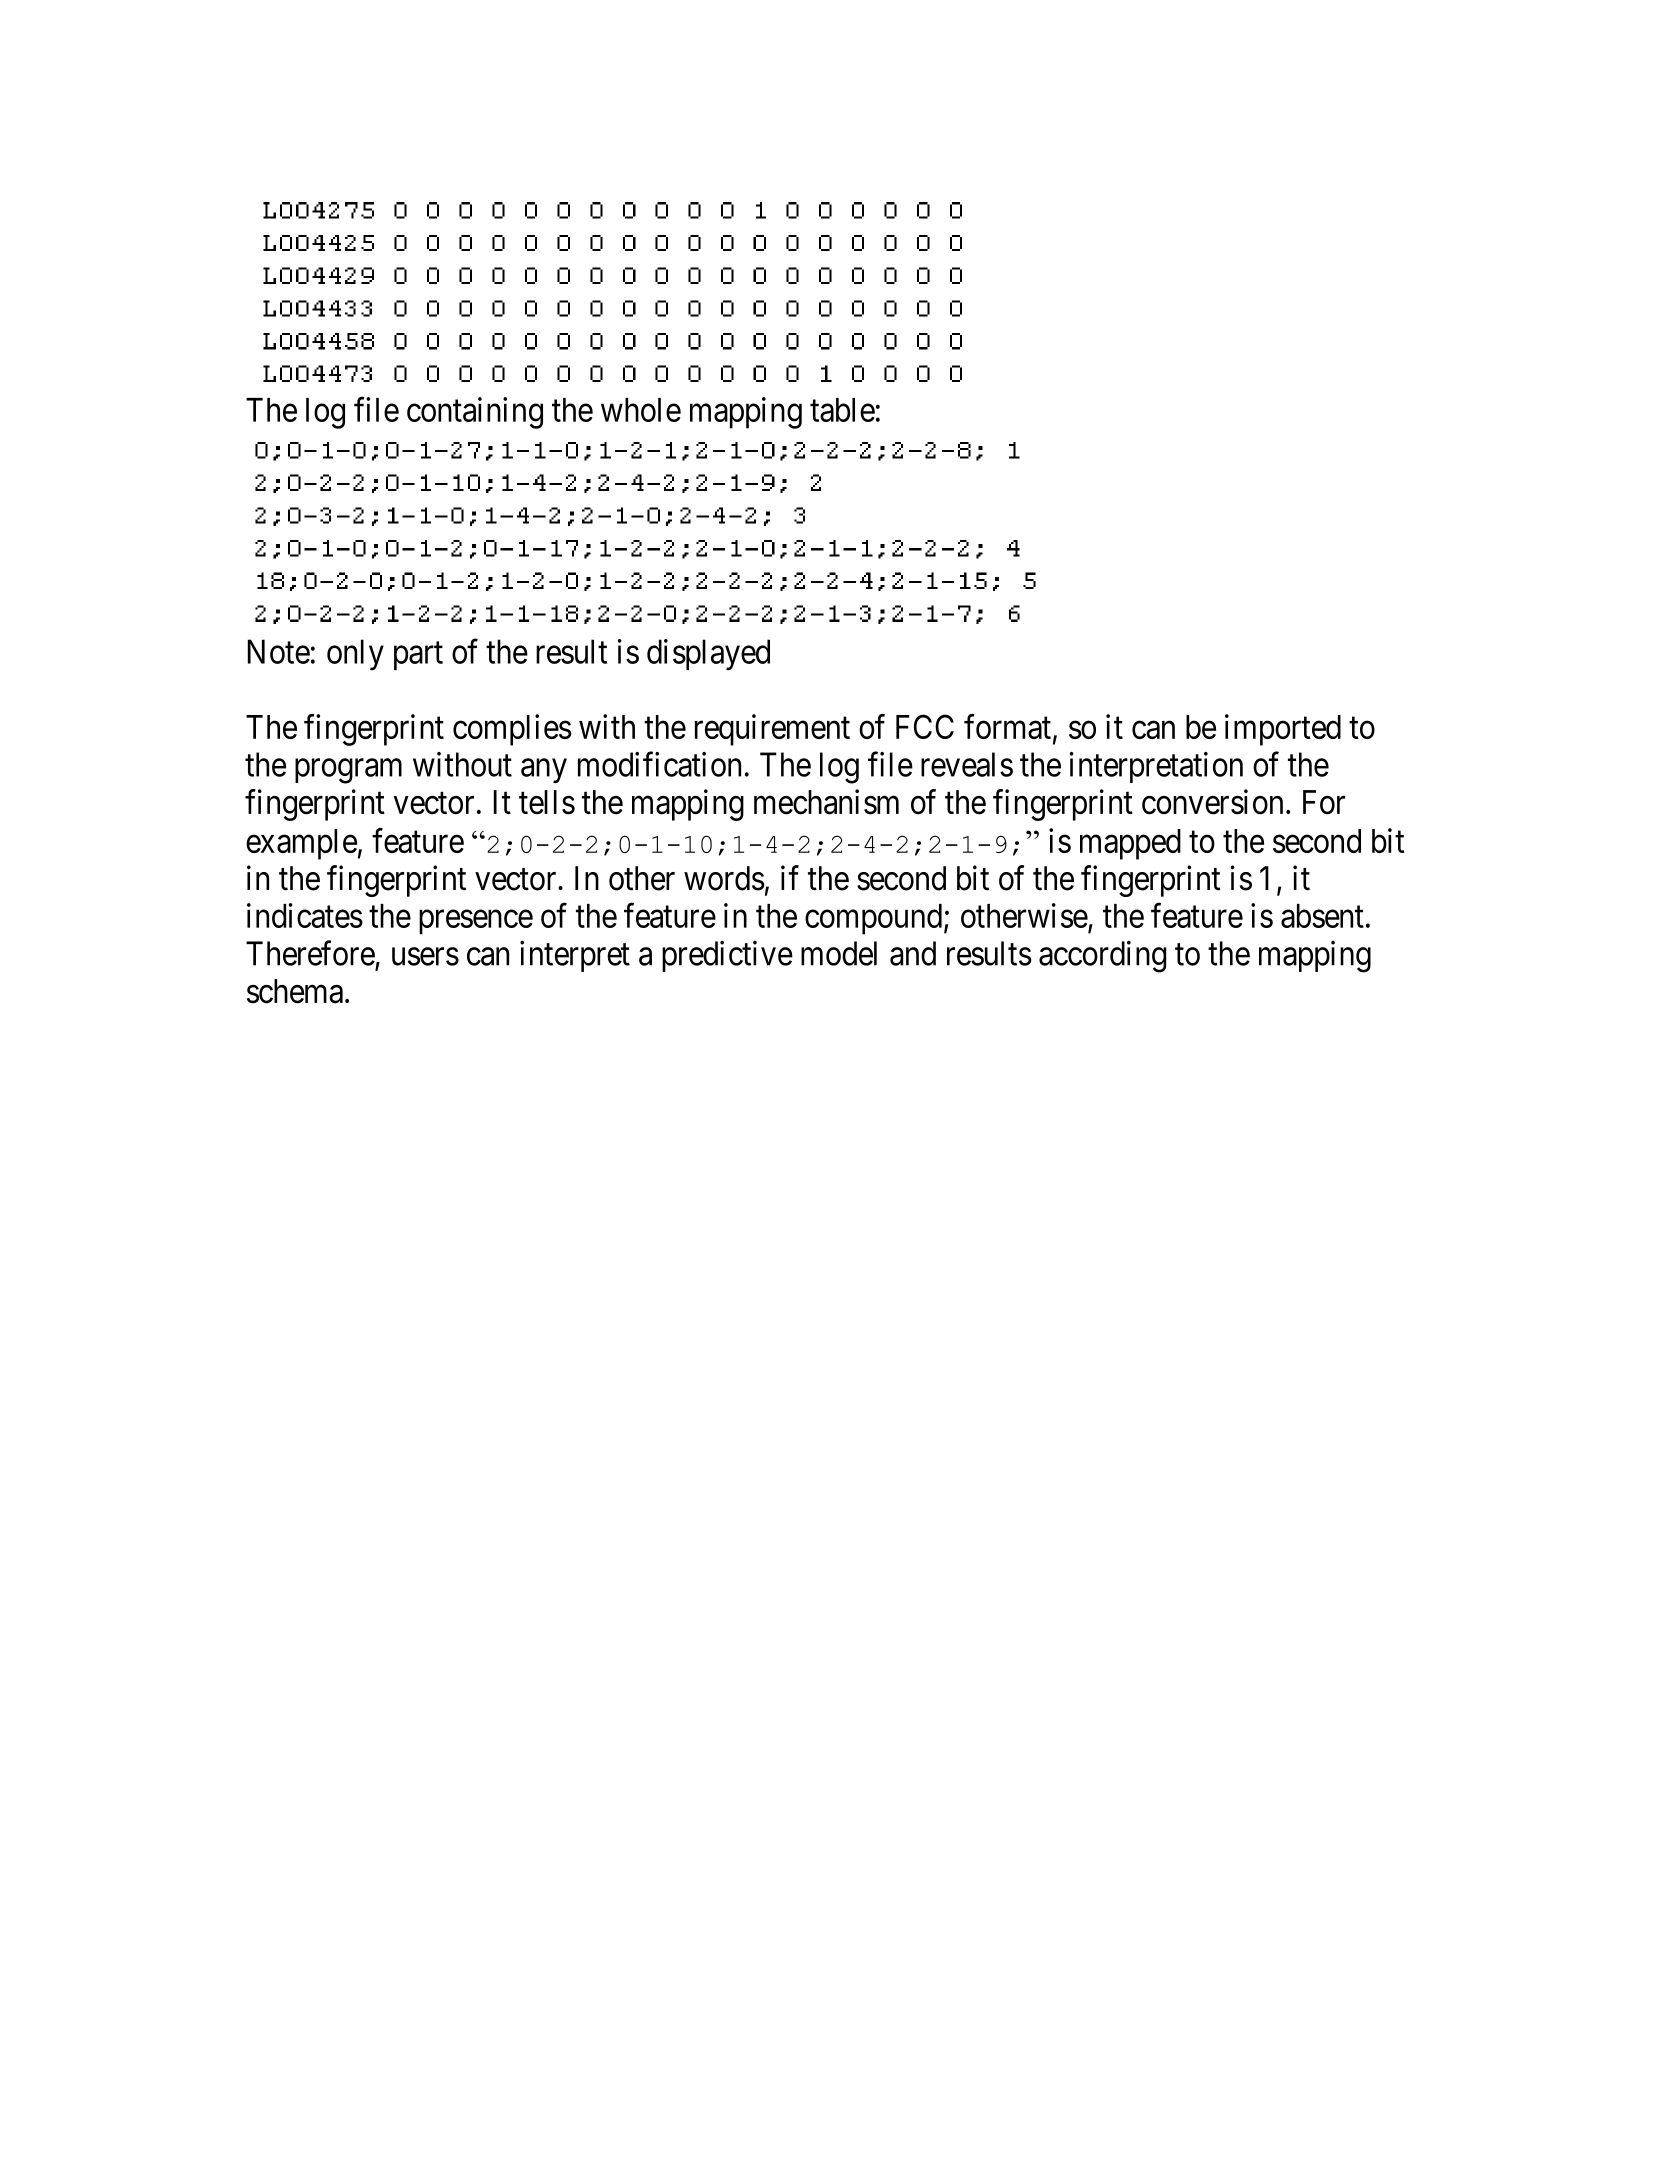 Image resolution: width=1667 pixels, height=2157 pixels. Describe the element at coordinates (1212, 802) in the page. I see `conversion` at that location.
